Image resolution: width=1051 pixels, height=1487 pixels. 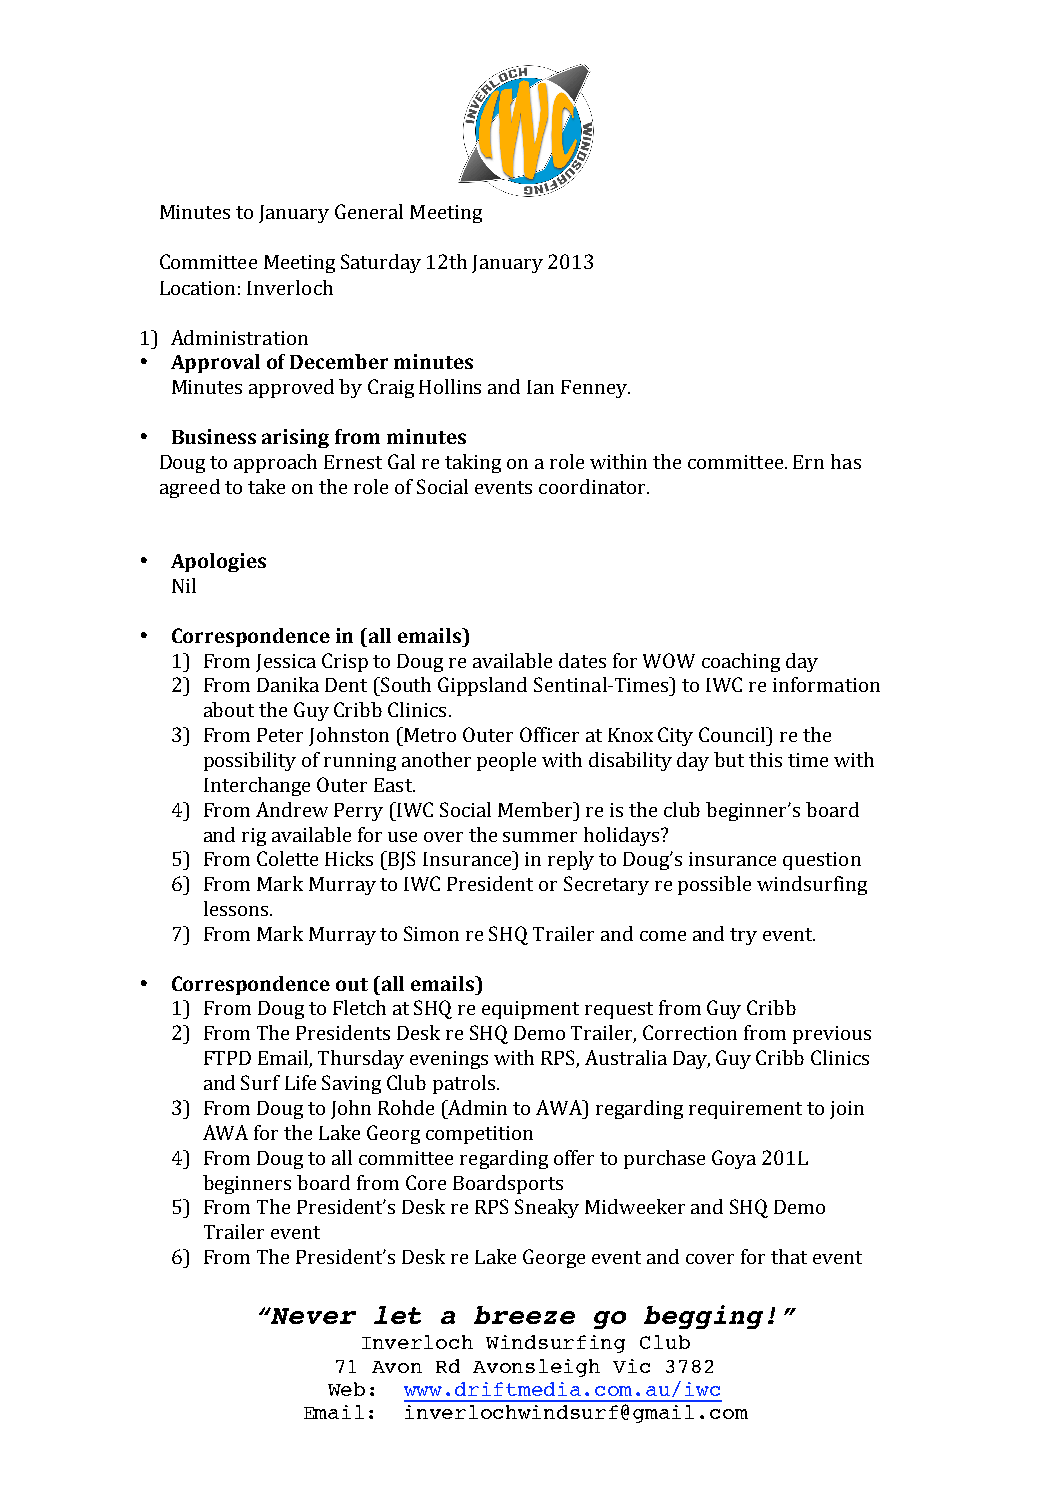 I want to click on lessons, so click(x=237, y=908).
